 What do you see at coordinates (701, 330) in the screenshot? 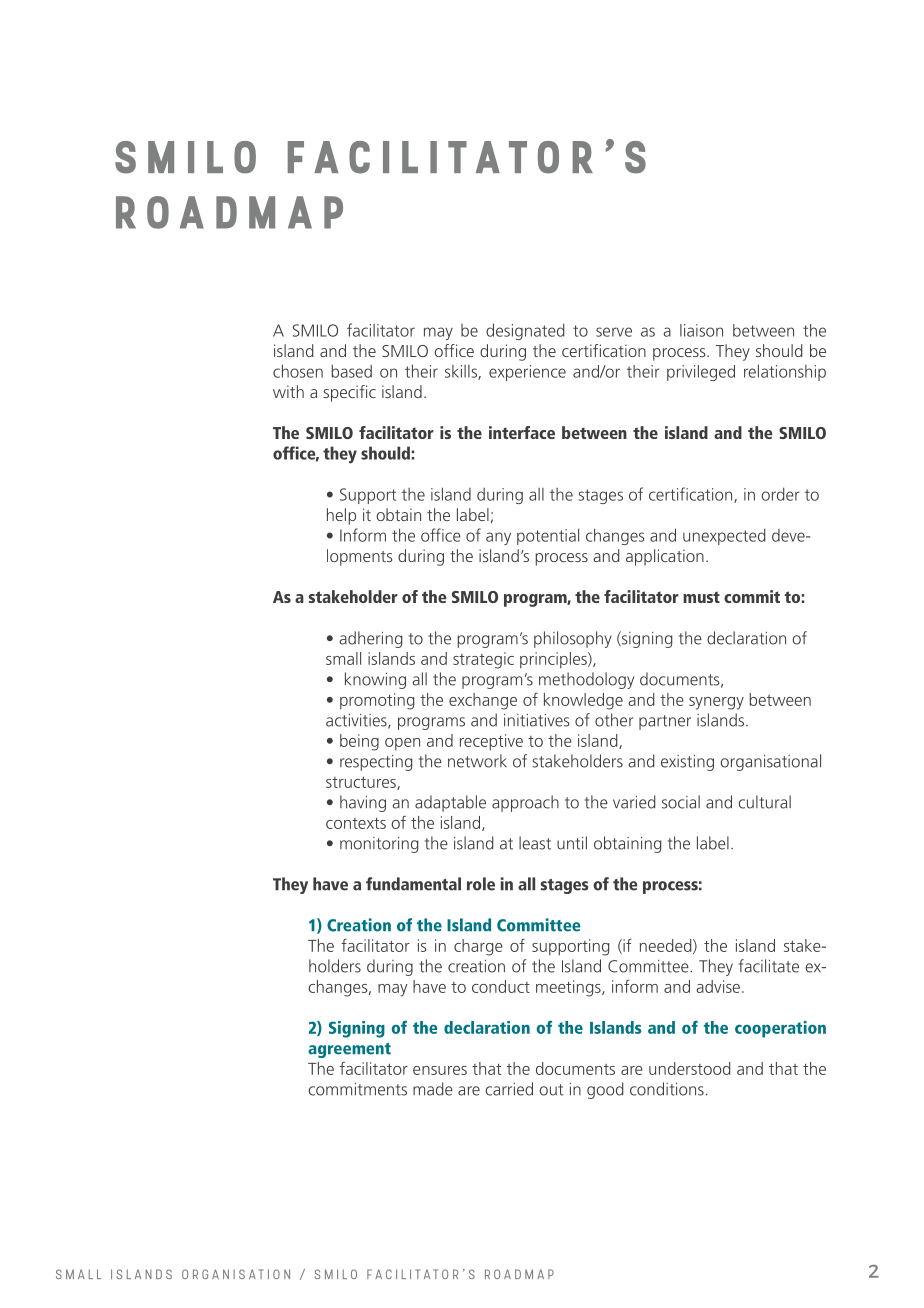
I see `liaison` at bounding box center [701, 330].
